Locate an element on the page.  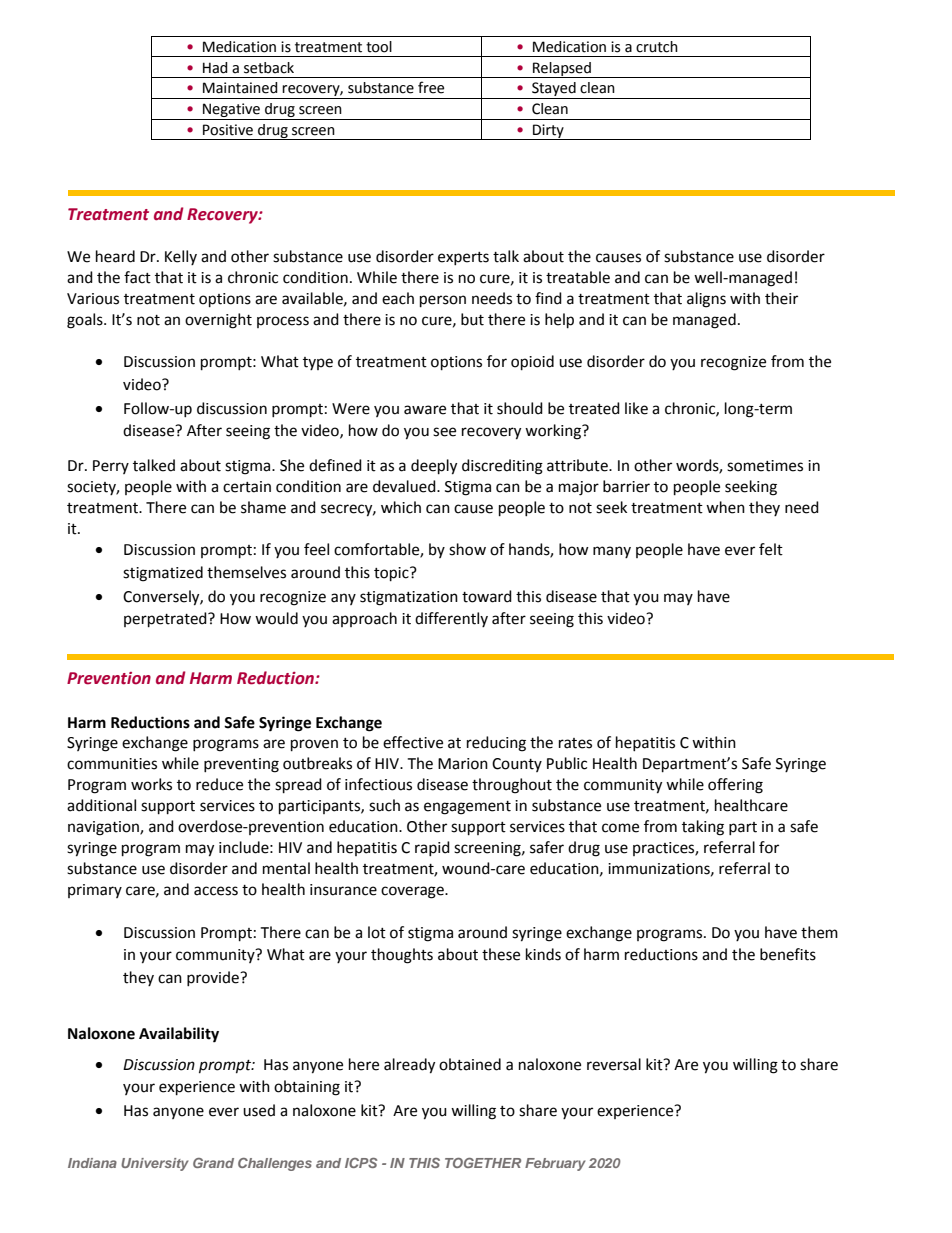
Had is located at coordinates (215, 68).
